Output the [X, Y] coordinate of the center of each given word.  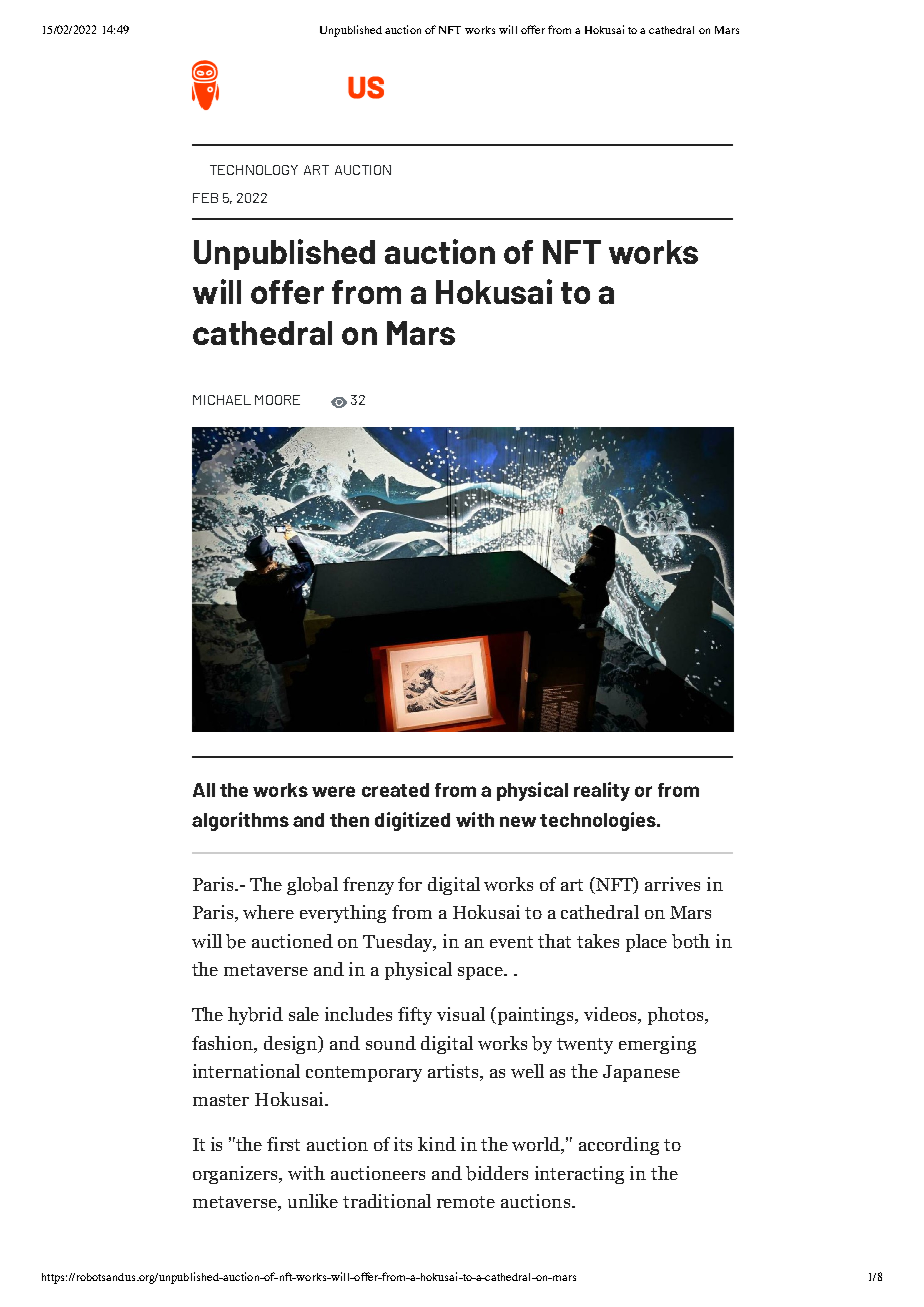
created [395, 790]
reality [602, 791]
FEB [205, 198]
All [204, 790]
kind [437, 1144]
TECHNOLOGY [254, 170]
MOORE [277, 400]
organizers [237, 1175]
